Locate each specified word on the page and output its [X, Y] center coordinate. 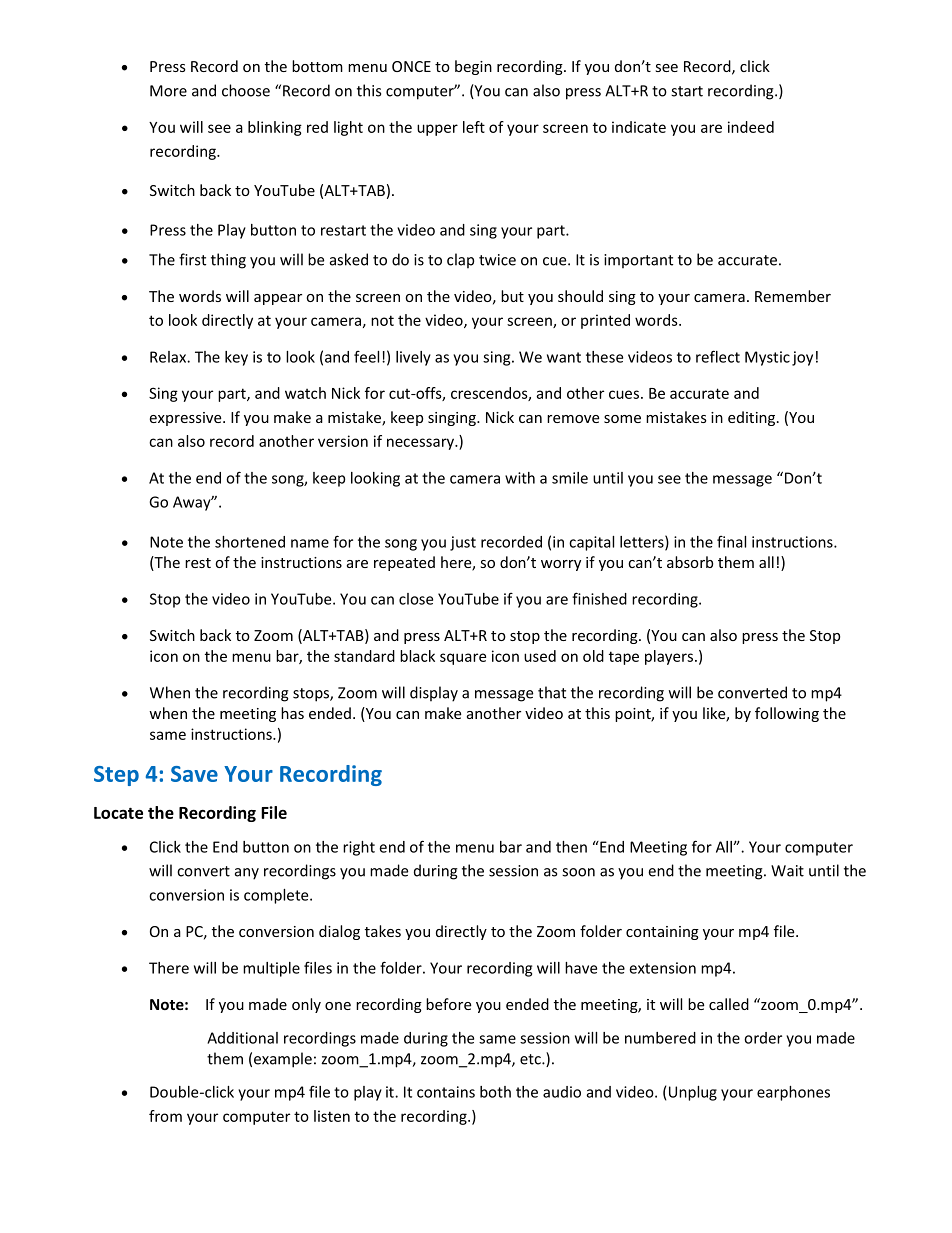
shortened [250, 542]
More [168, 91]
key [236, 358]
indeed [751, 127]
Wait [787, 871]
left [474, 127]
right [359, 848]
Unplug [693, 1093]
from [165, 1116]
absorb [690, 562]
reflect [718, 356]
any [247, 874]
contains [446, 1092]
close [416, 599]
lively [413, 358]
